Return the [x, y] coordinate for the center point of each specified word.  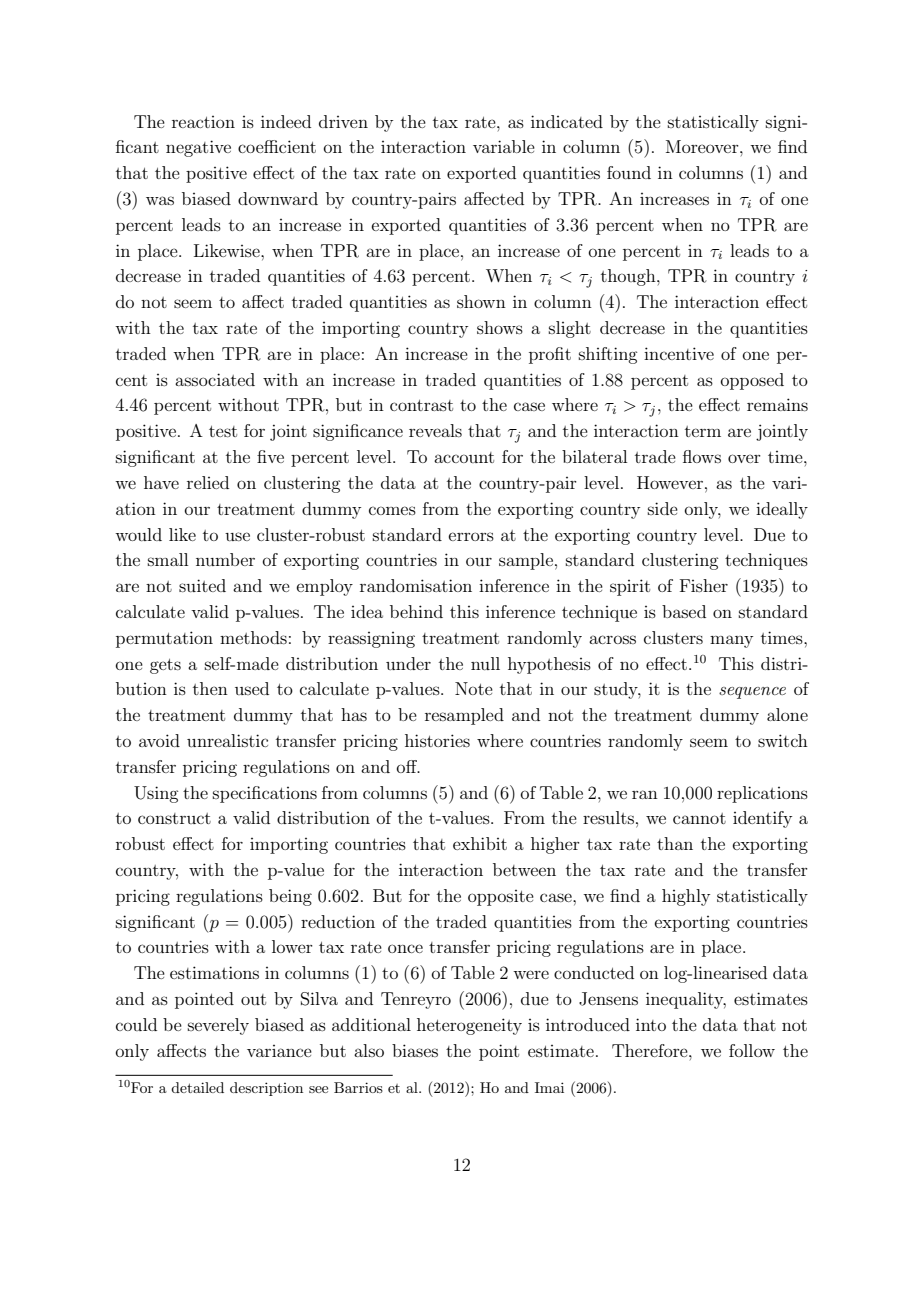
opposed [752, 381]
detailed [197, 1087]
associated [215, 379]
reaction [203, 122]
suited [202, 585]
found [629, 172]
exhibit [480, 843]
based [684, 611]
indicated [567, 121]
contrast [421, 405]
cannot [699, 818]
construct [174, 818]
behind [416, 611]
